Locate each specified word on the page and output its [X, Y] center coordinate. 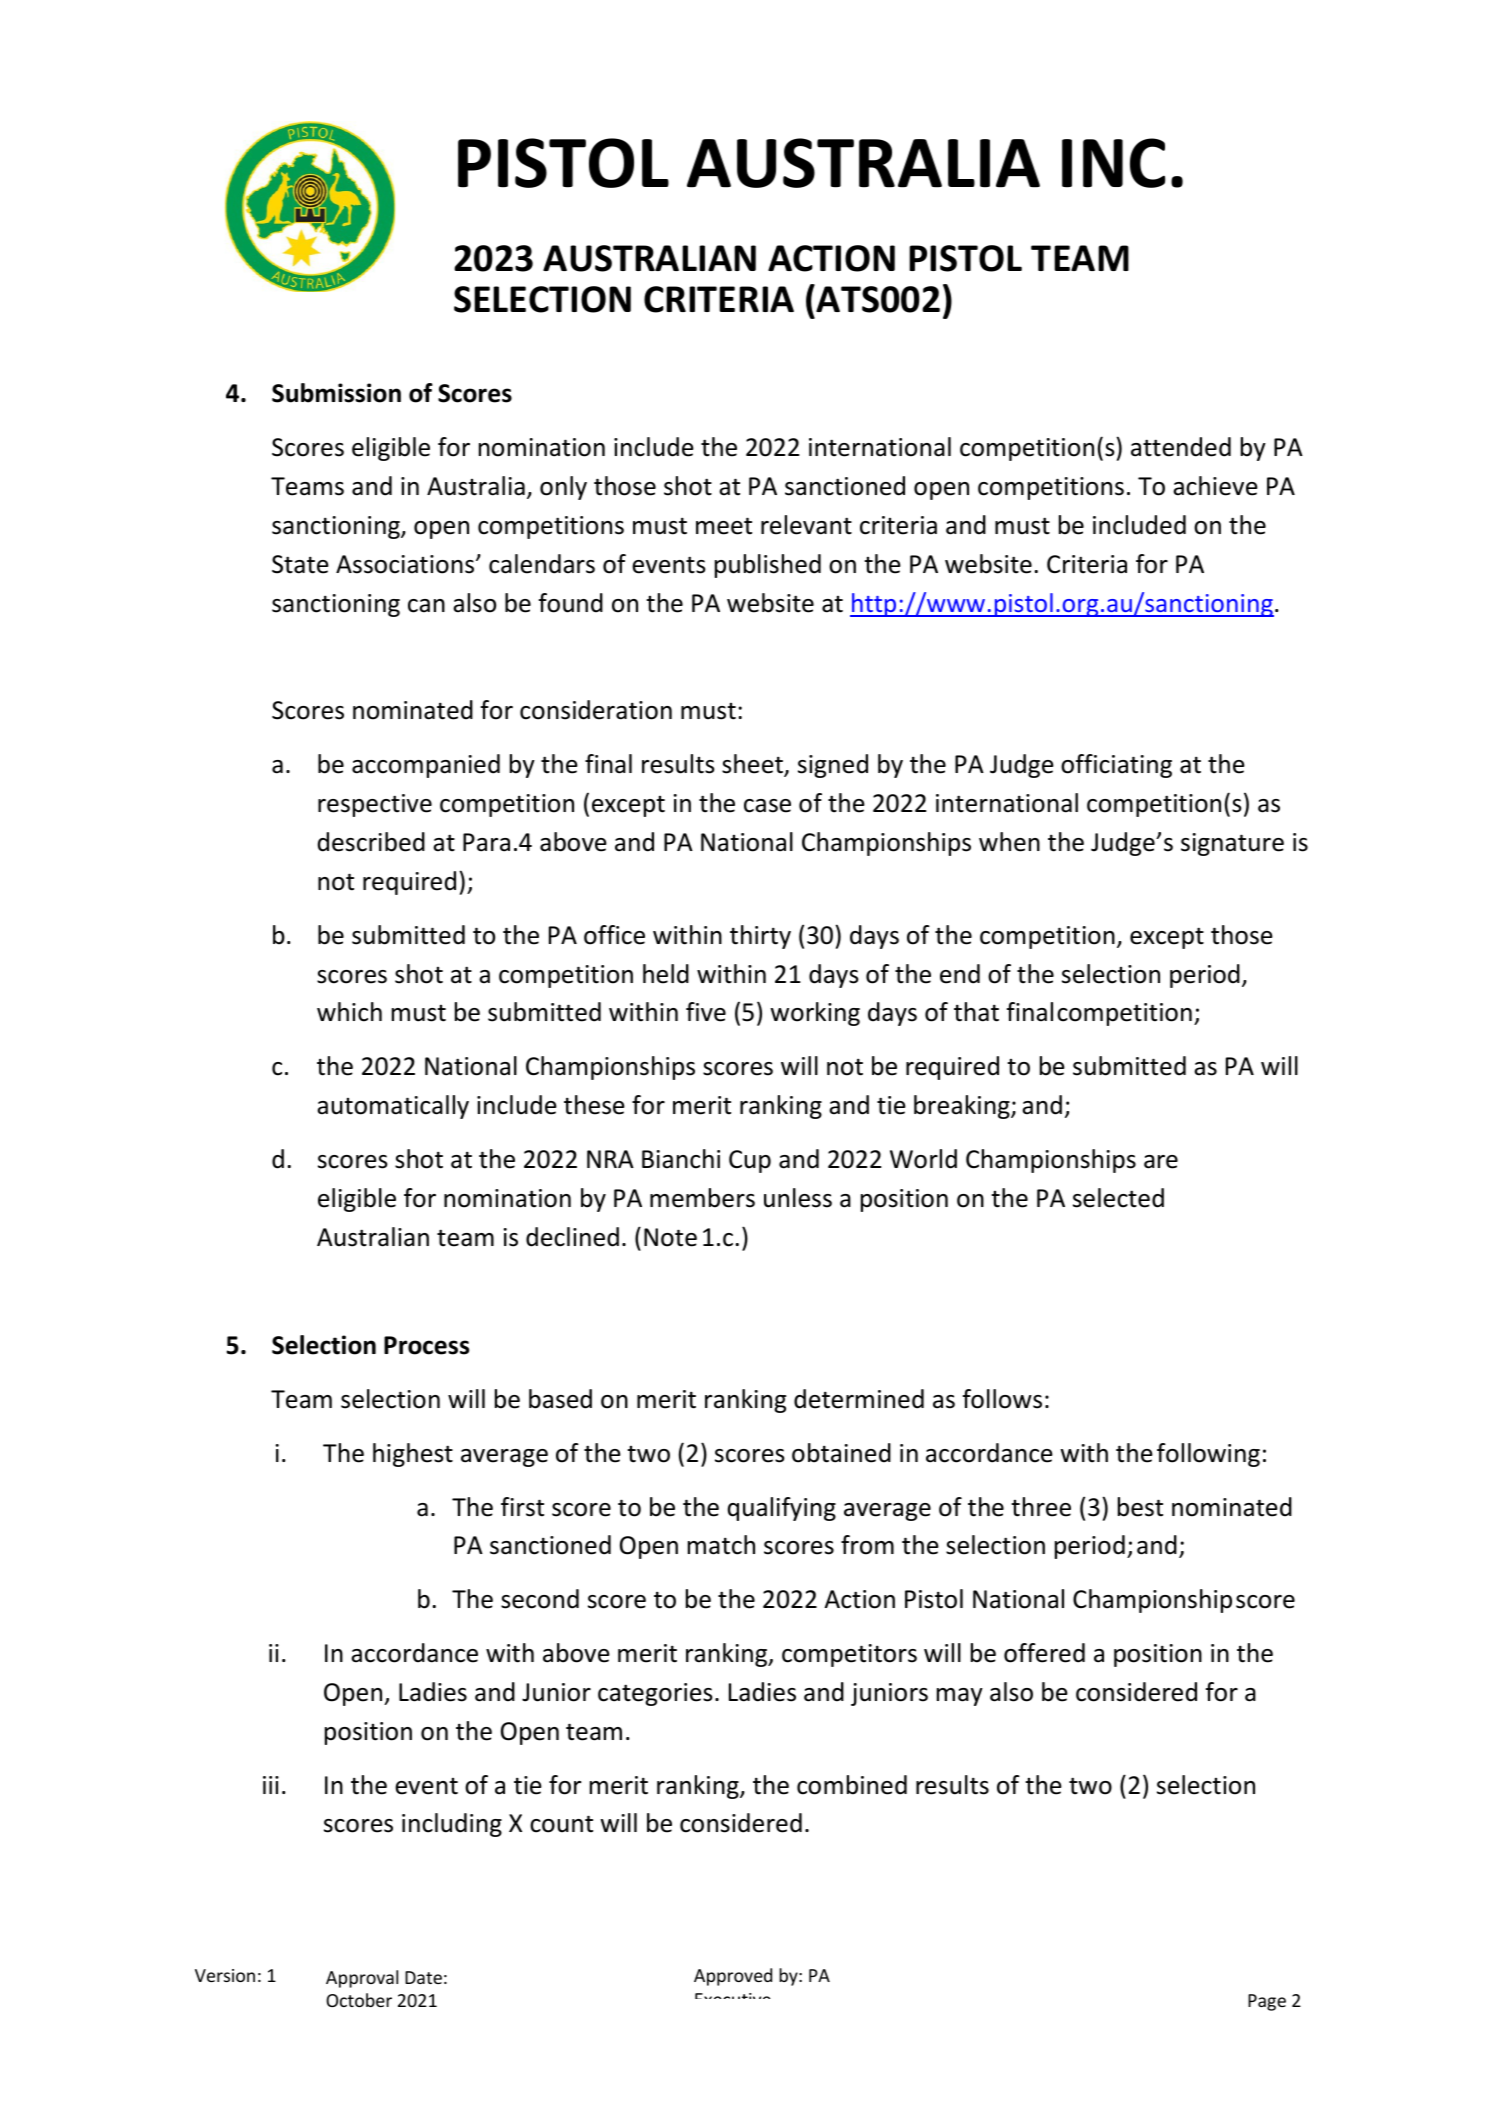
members [702, 1198]
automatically [393, 1107]
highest [413, 1455]
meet [724, 526]
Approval [362, 1979]
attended [1181, 447]
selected [1118, 1198]
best [1140, 1507]
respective [375, 805]
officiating [1116, 766]
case [767, 806]
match [721, 1545]
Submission [336, 393]
